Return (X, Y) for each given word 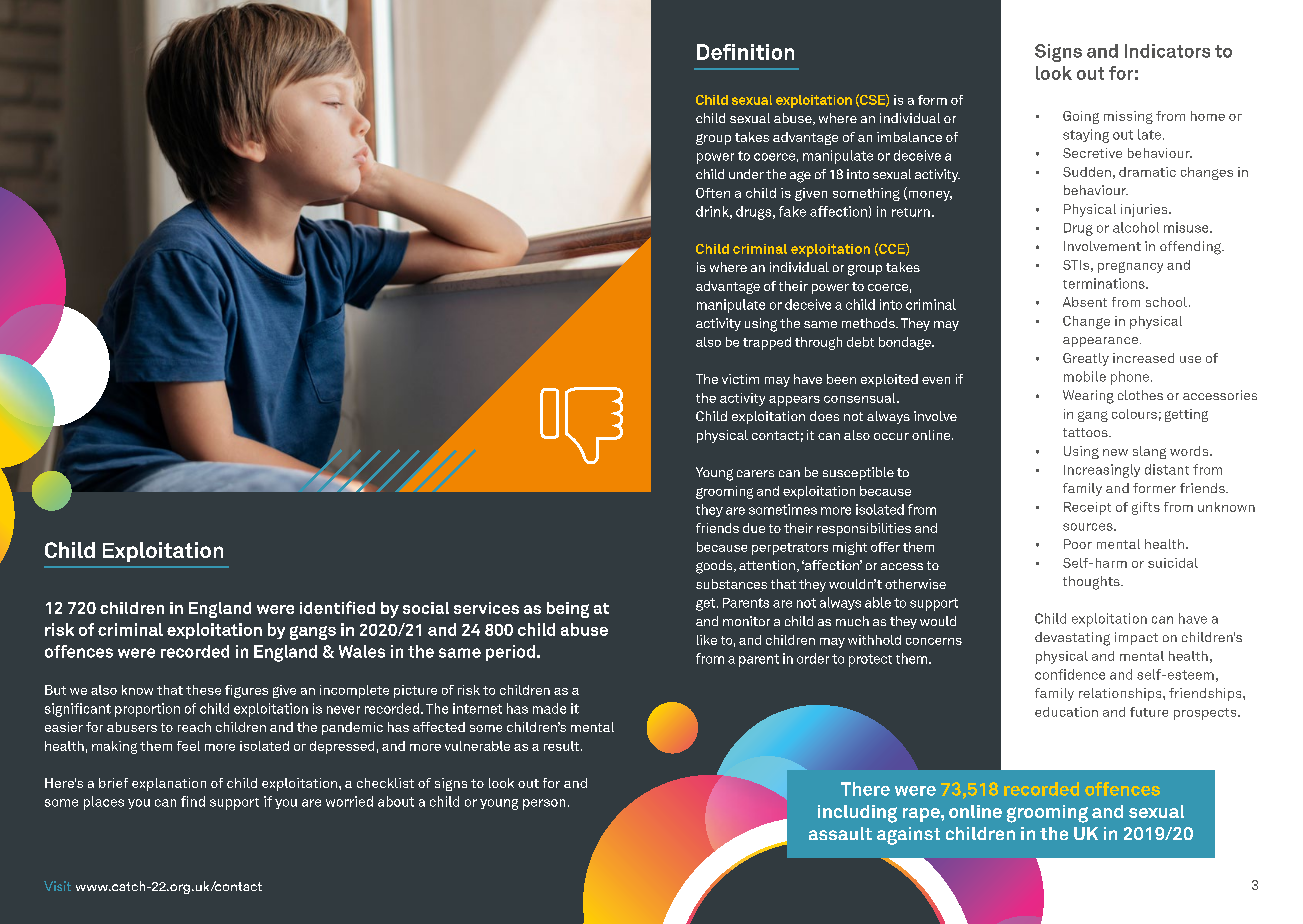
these (203, 690)
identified (337, 607)
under (746, 174)
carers (755, 473)
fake (792, 211)
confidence (1070, 674)
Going (1081, 117)
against (908, 836)
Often (713, 193)
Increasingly (1102, 471)
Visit (57, 886)
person (544, 804)
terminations (1105, 283)
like (707, 640)
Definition (745, 52)
